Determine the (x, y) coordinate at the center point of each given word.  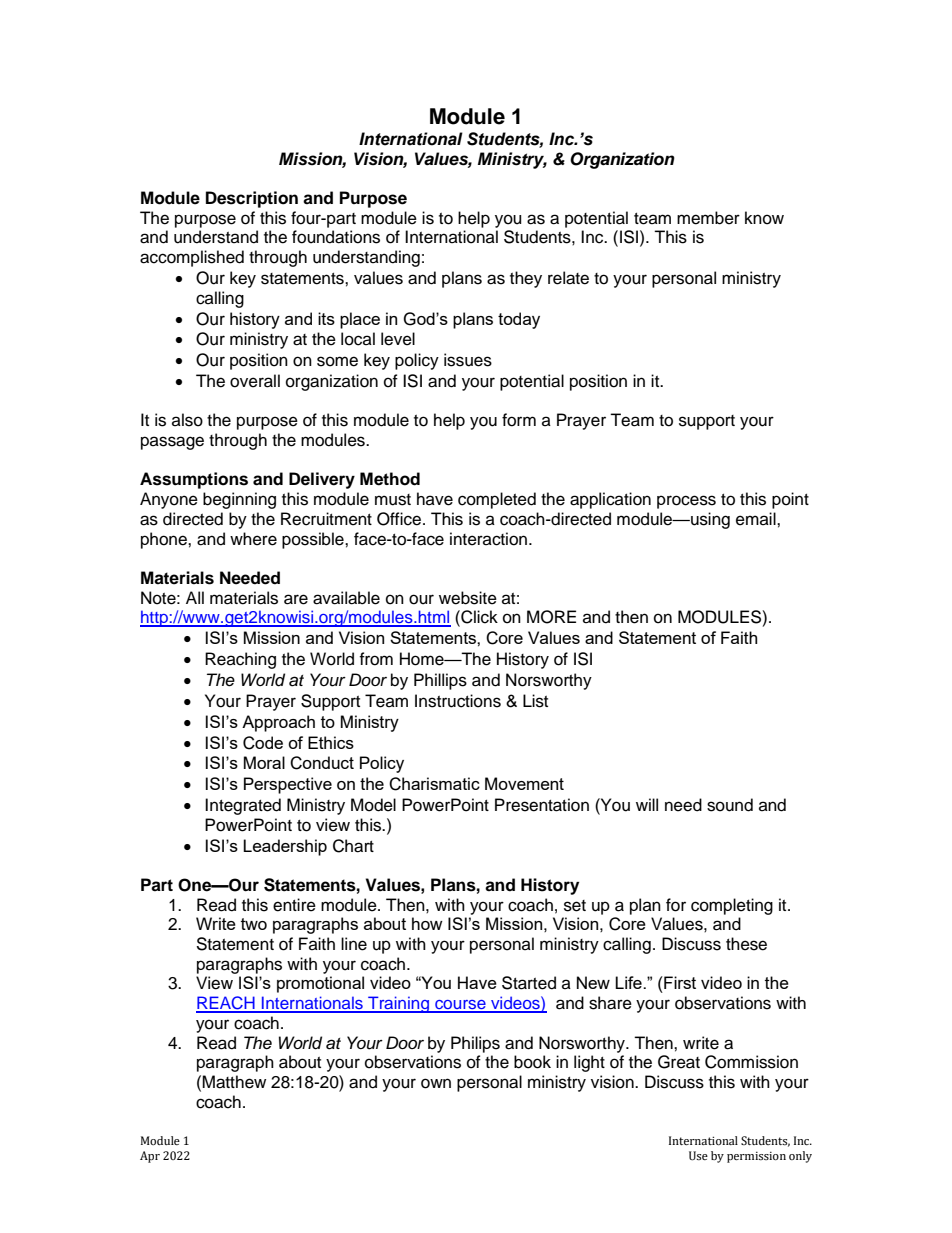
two (254, 924)
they (526, 279)
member (708, 218)
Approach (278, 723)
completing (732, 906)
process (686, 502)
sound (730, 805)
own (436, 1083)
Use (698, 1156)
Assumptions (194, 480)
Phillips (440, 681)
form (519, 420)
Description (252, 199)
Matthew (234, 1082)
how (427, 923)
